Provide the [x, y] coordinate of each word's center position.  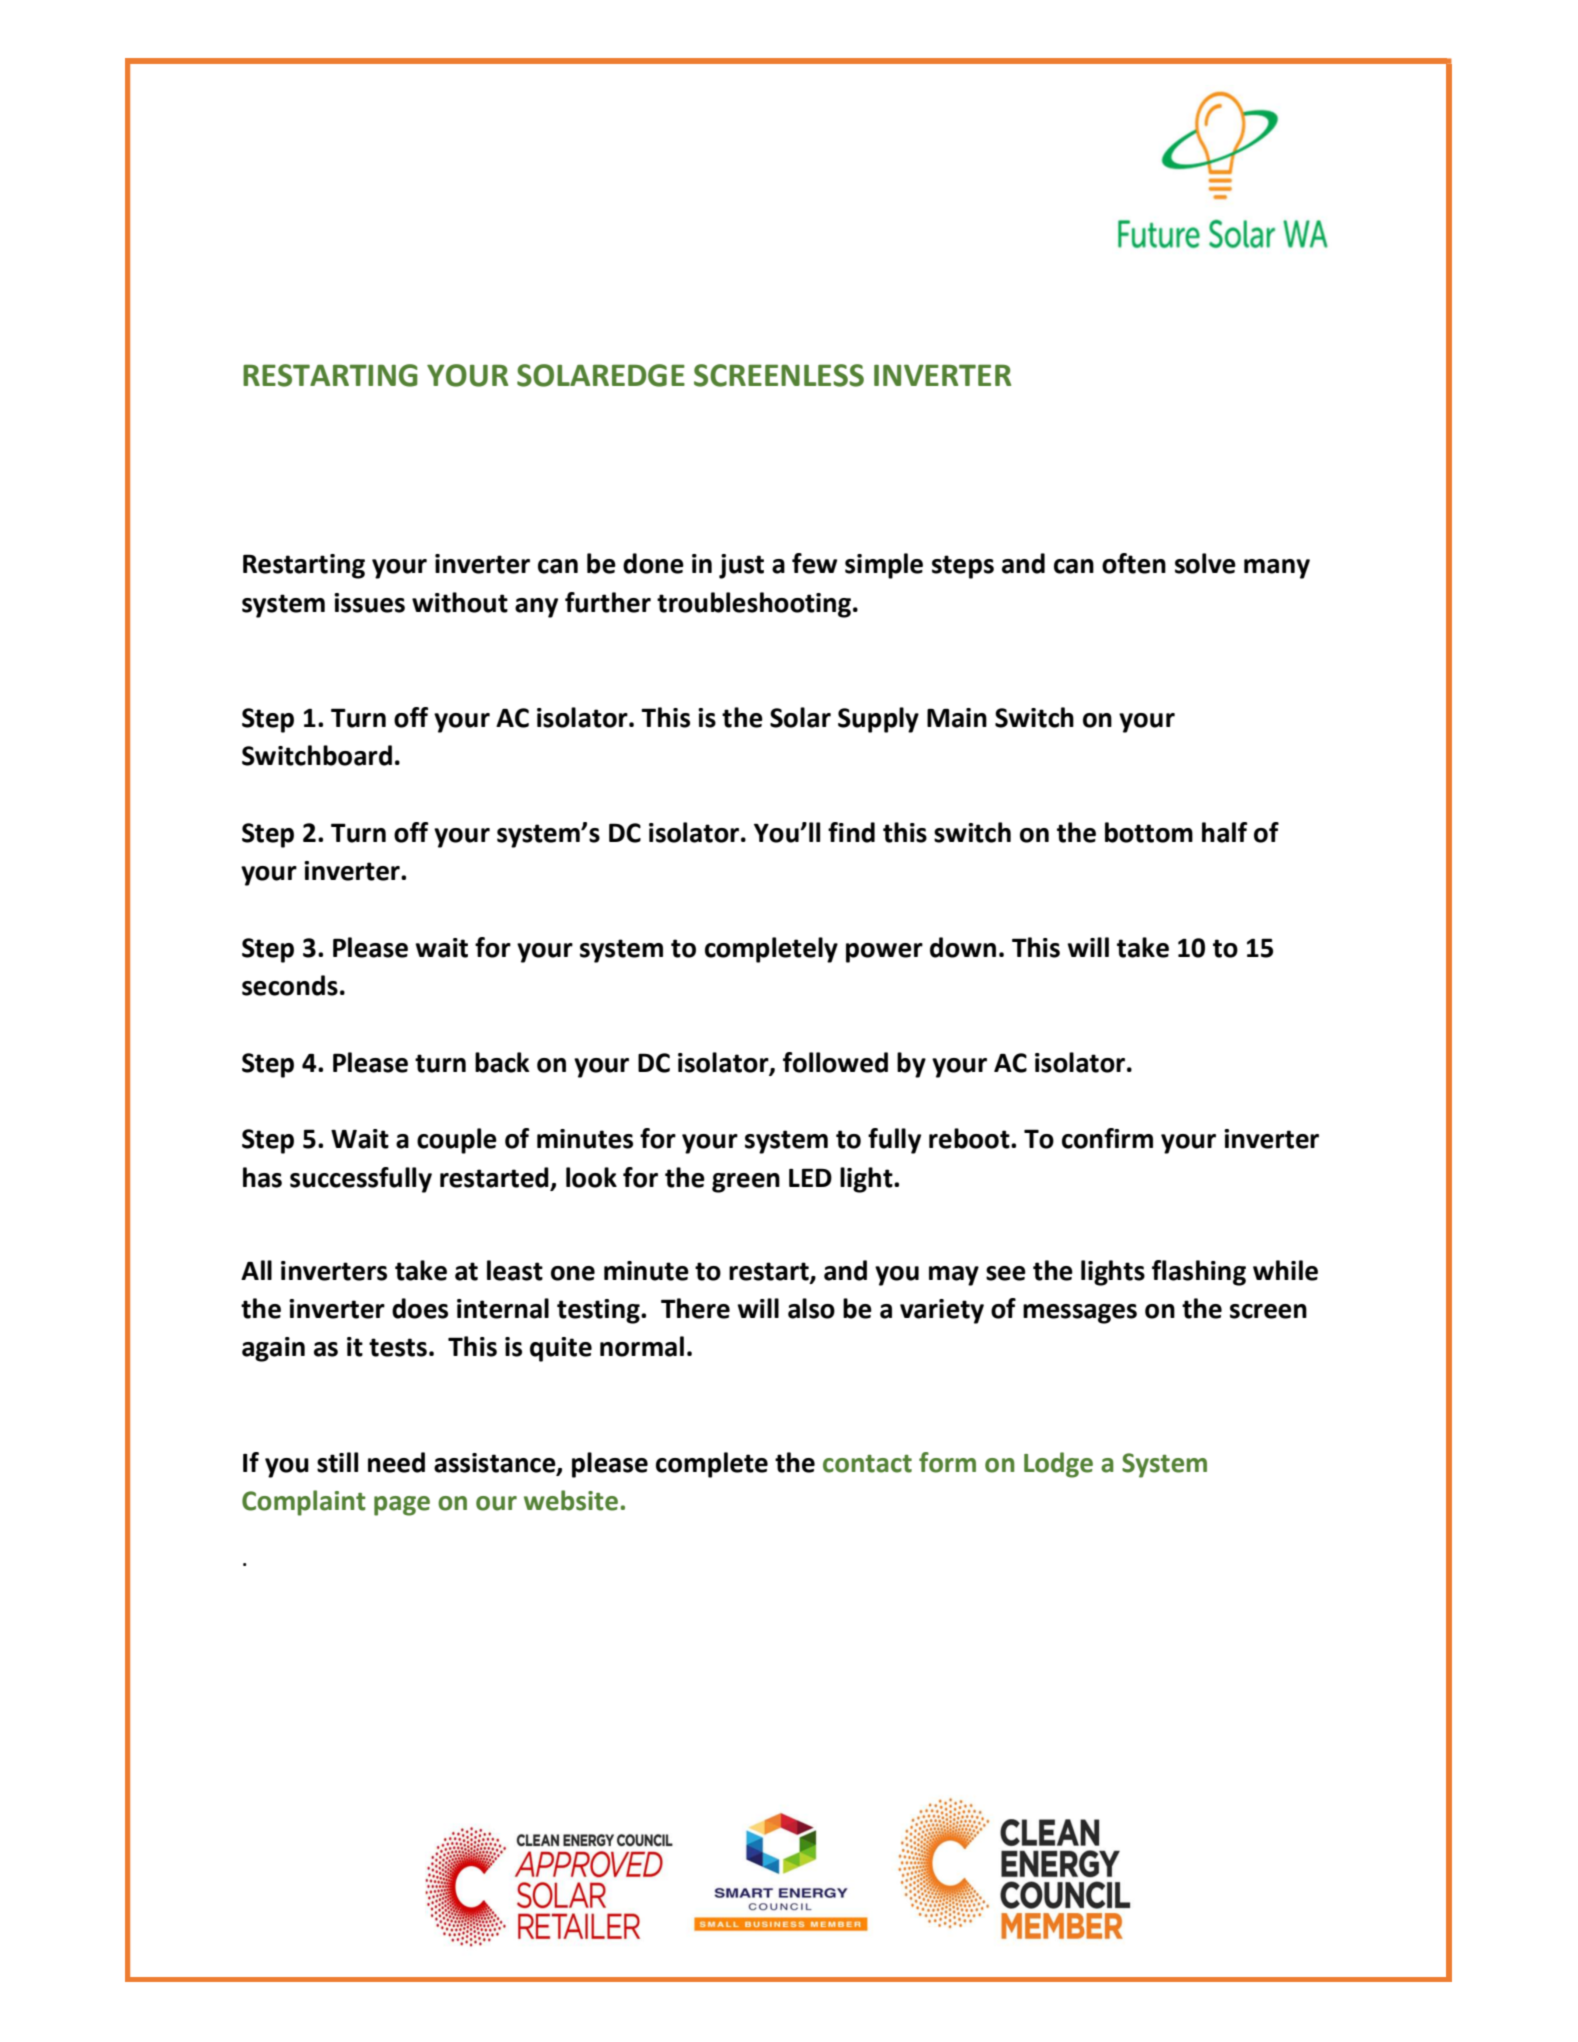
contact [867, 1464]
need [396, 1462]
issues [369, 603]
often [1134, 563]
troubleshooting [755, 605]
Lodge [1058, 1465]
